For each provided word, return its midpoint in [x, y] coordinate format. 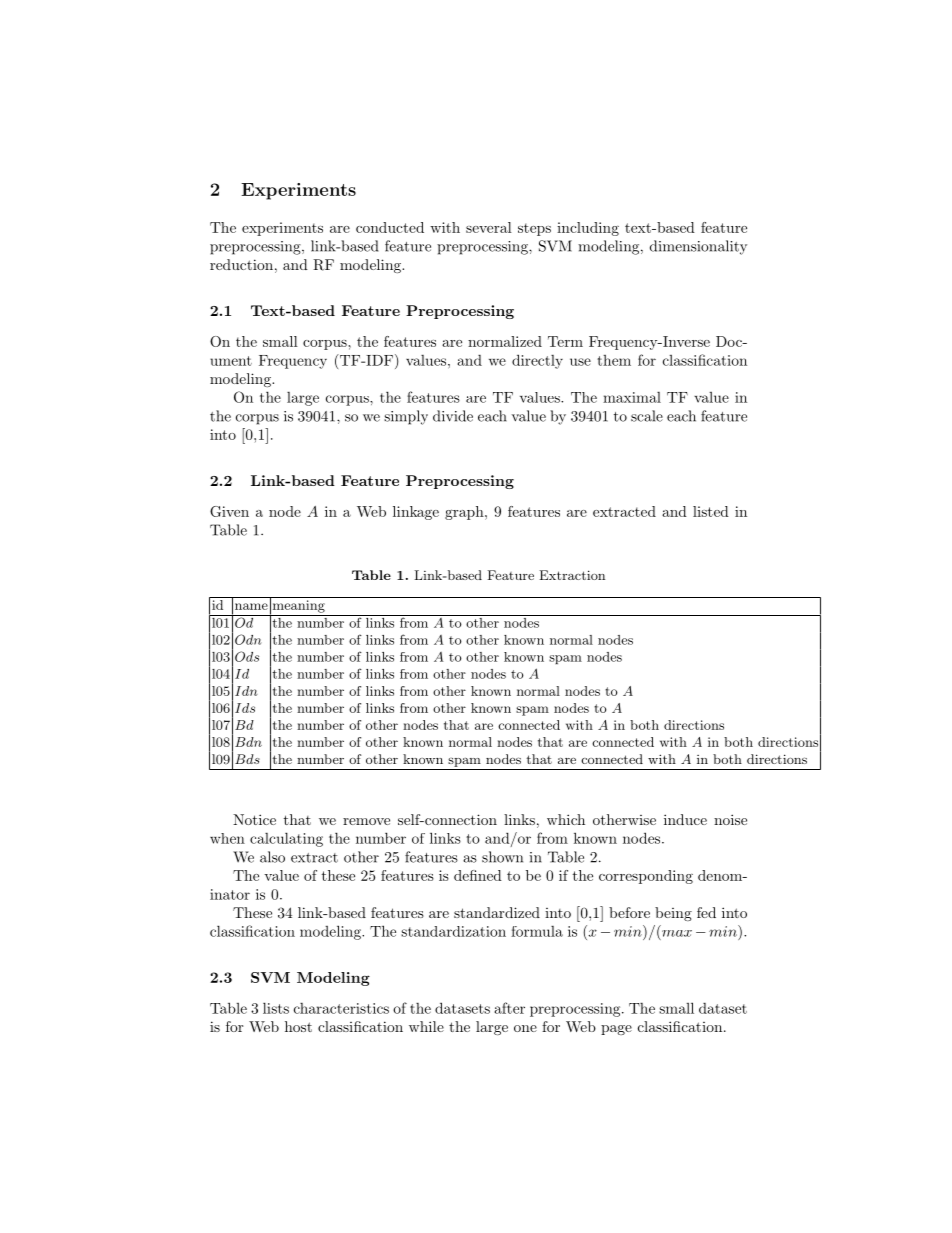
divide [453, 416]
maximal [632, 397]
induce [685, 819]
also [272, 857]
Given [229, 511]
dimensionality [698, 247]
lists [276, 1008]
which [566, 819]
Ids [245, 708]
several [489, 227]
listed [711, 511]
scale [647, 416]
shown [502, 857]
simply [406, 417]
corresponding [646, 877]
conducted [390, 227]
